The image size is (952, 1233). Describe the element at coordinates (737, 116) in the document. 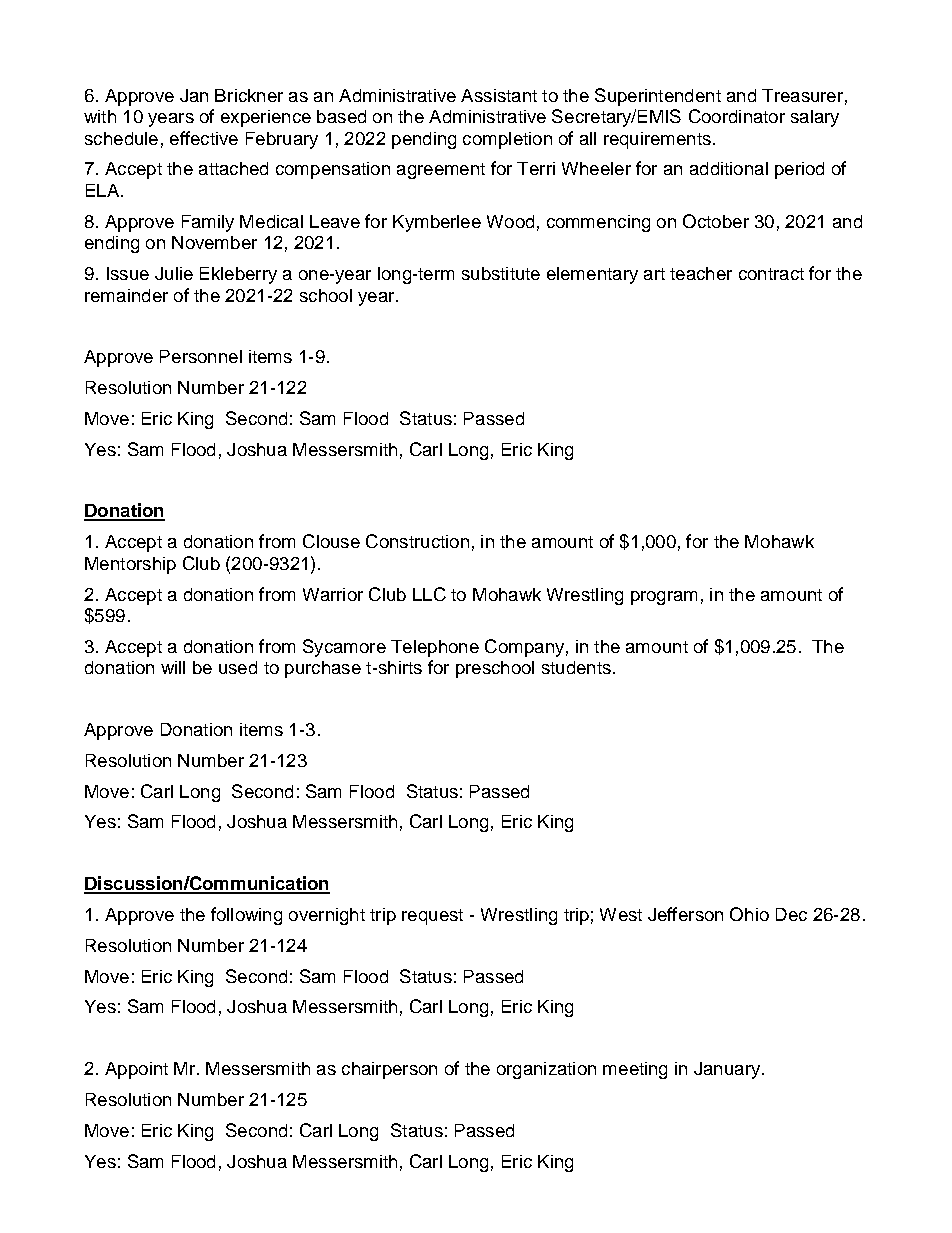

I see `Coordinator` at that location.
